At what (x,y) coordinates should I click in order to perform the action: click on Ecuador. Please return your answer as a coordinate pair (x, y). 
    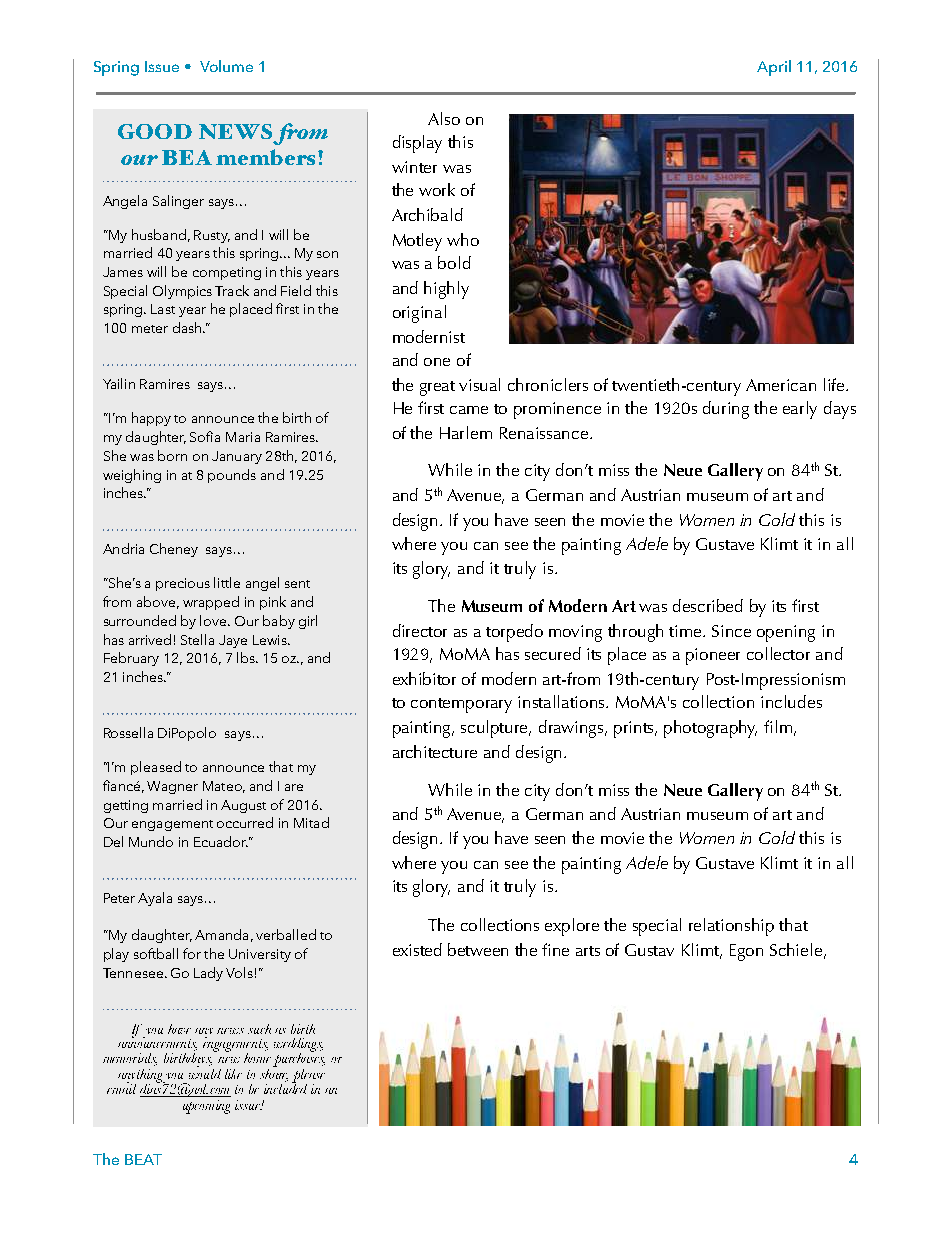
    Looking at the image, I should click on (221, 841).
